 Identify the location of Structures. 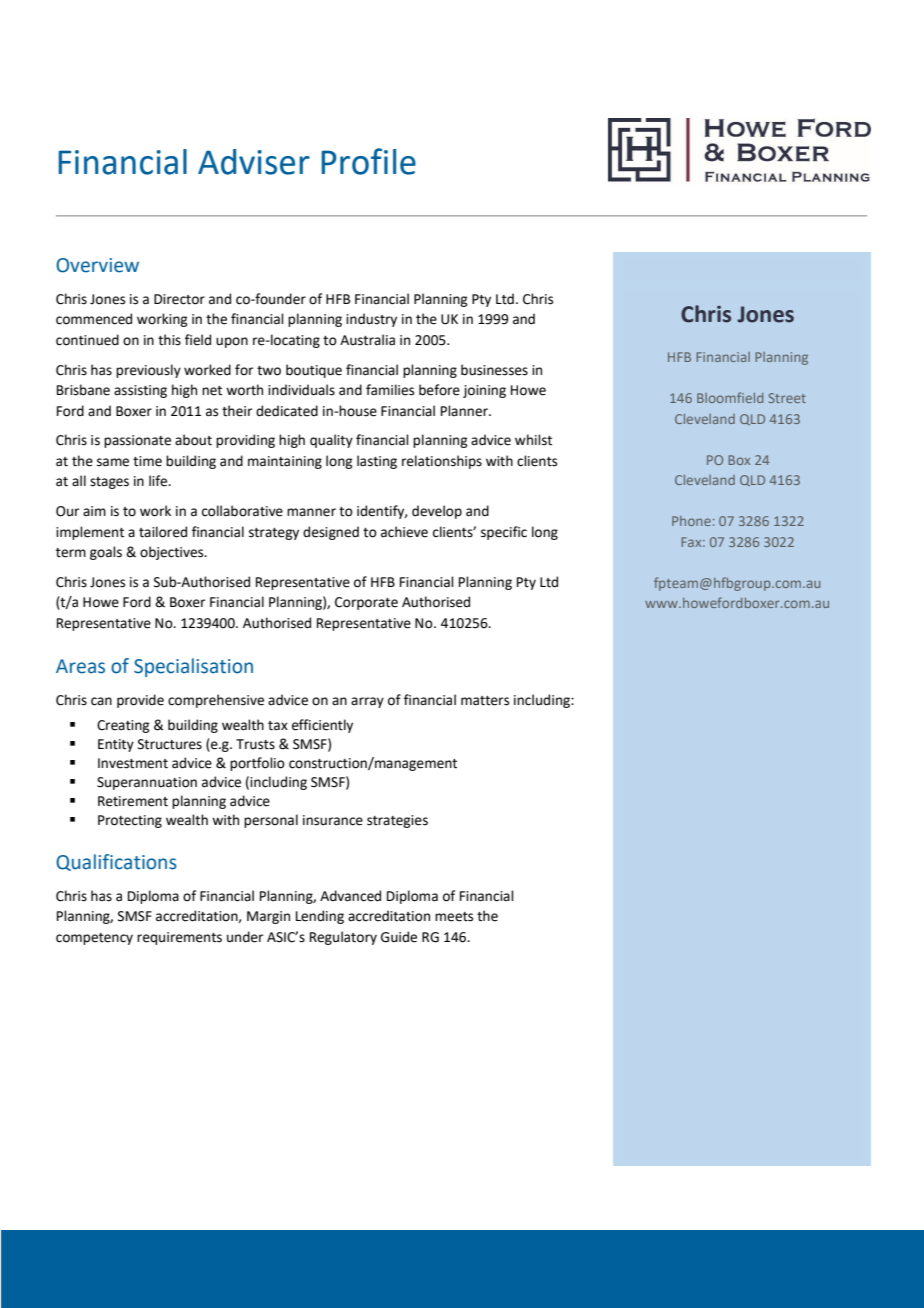
(170, 744).
